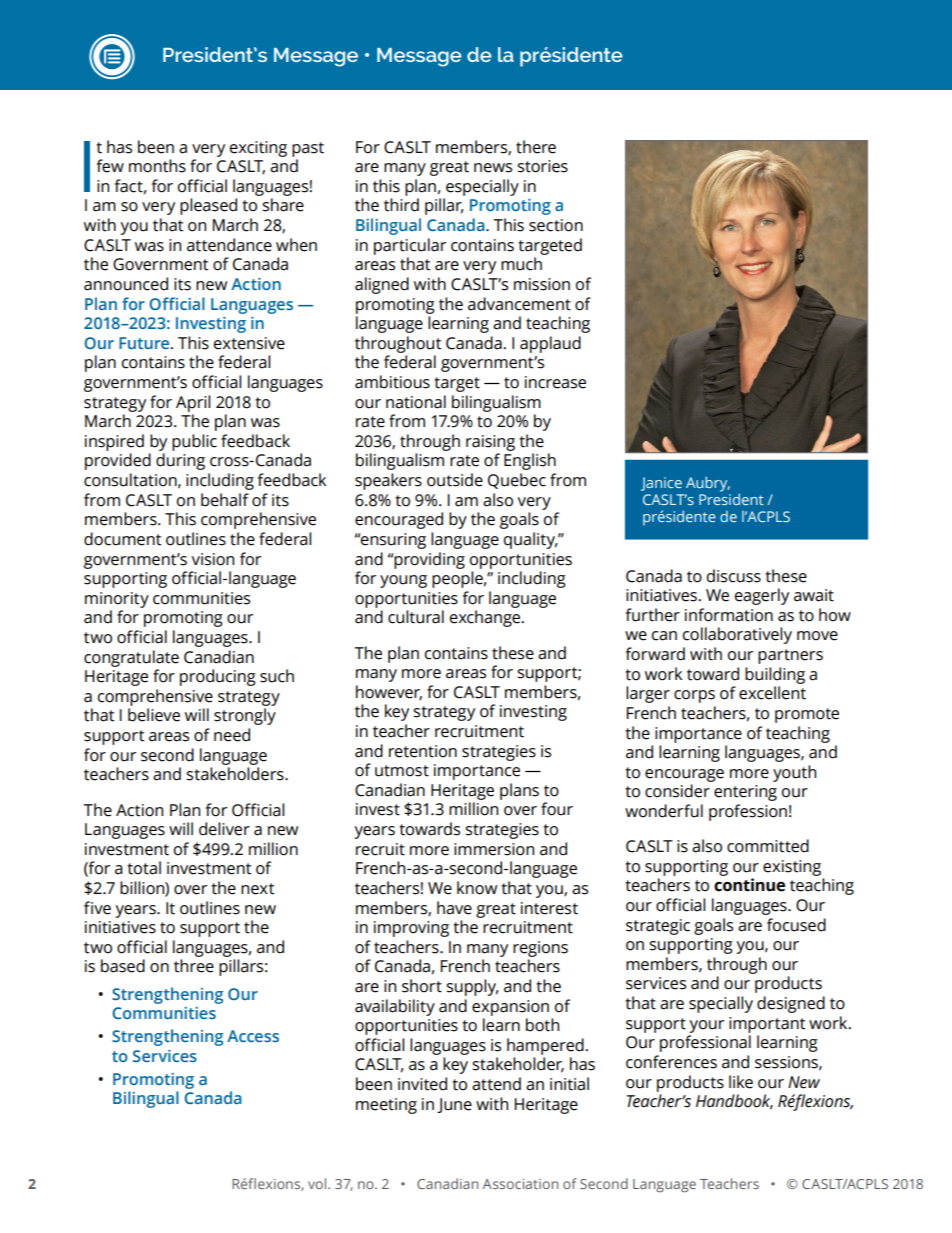 Image resolution: width=952 pixels, height=1233 pixels. I want to click on months, so click(157, 166).
